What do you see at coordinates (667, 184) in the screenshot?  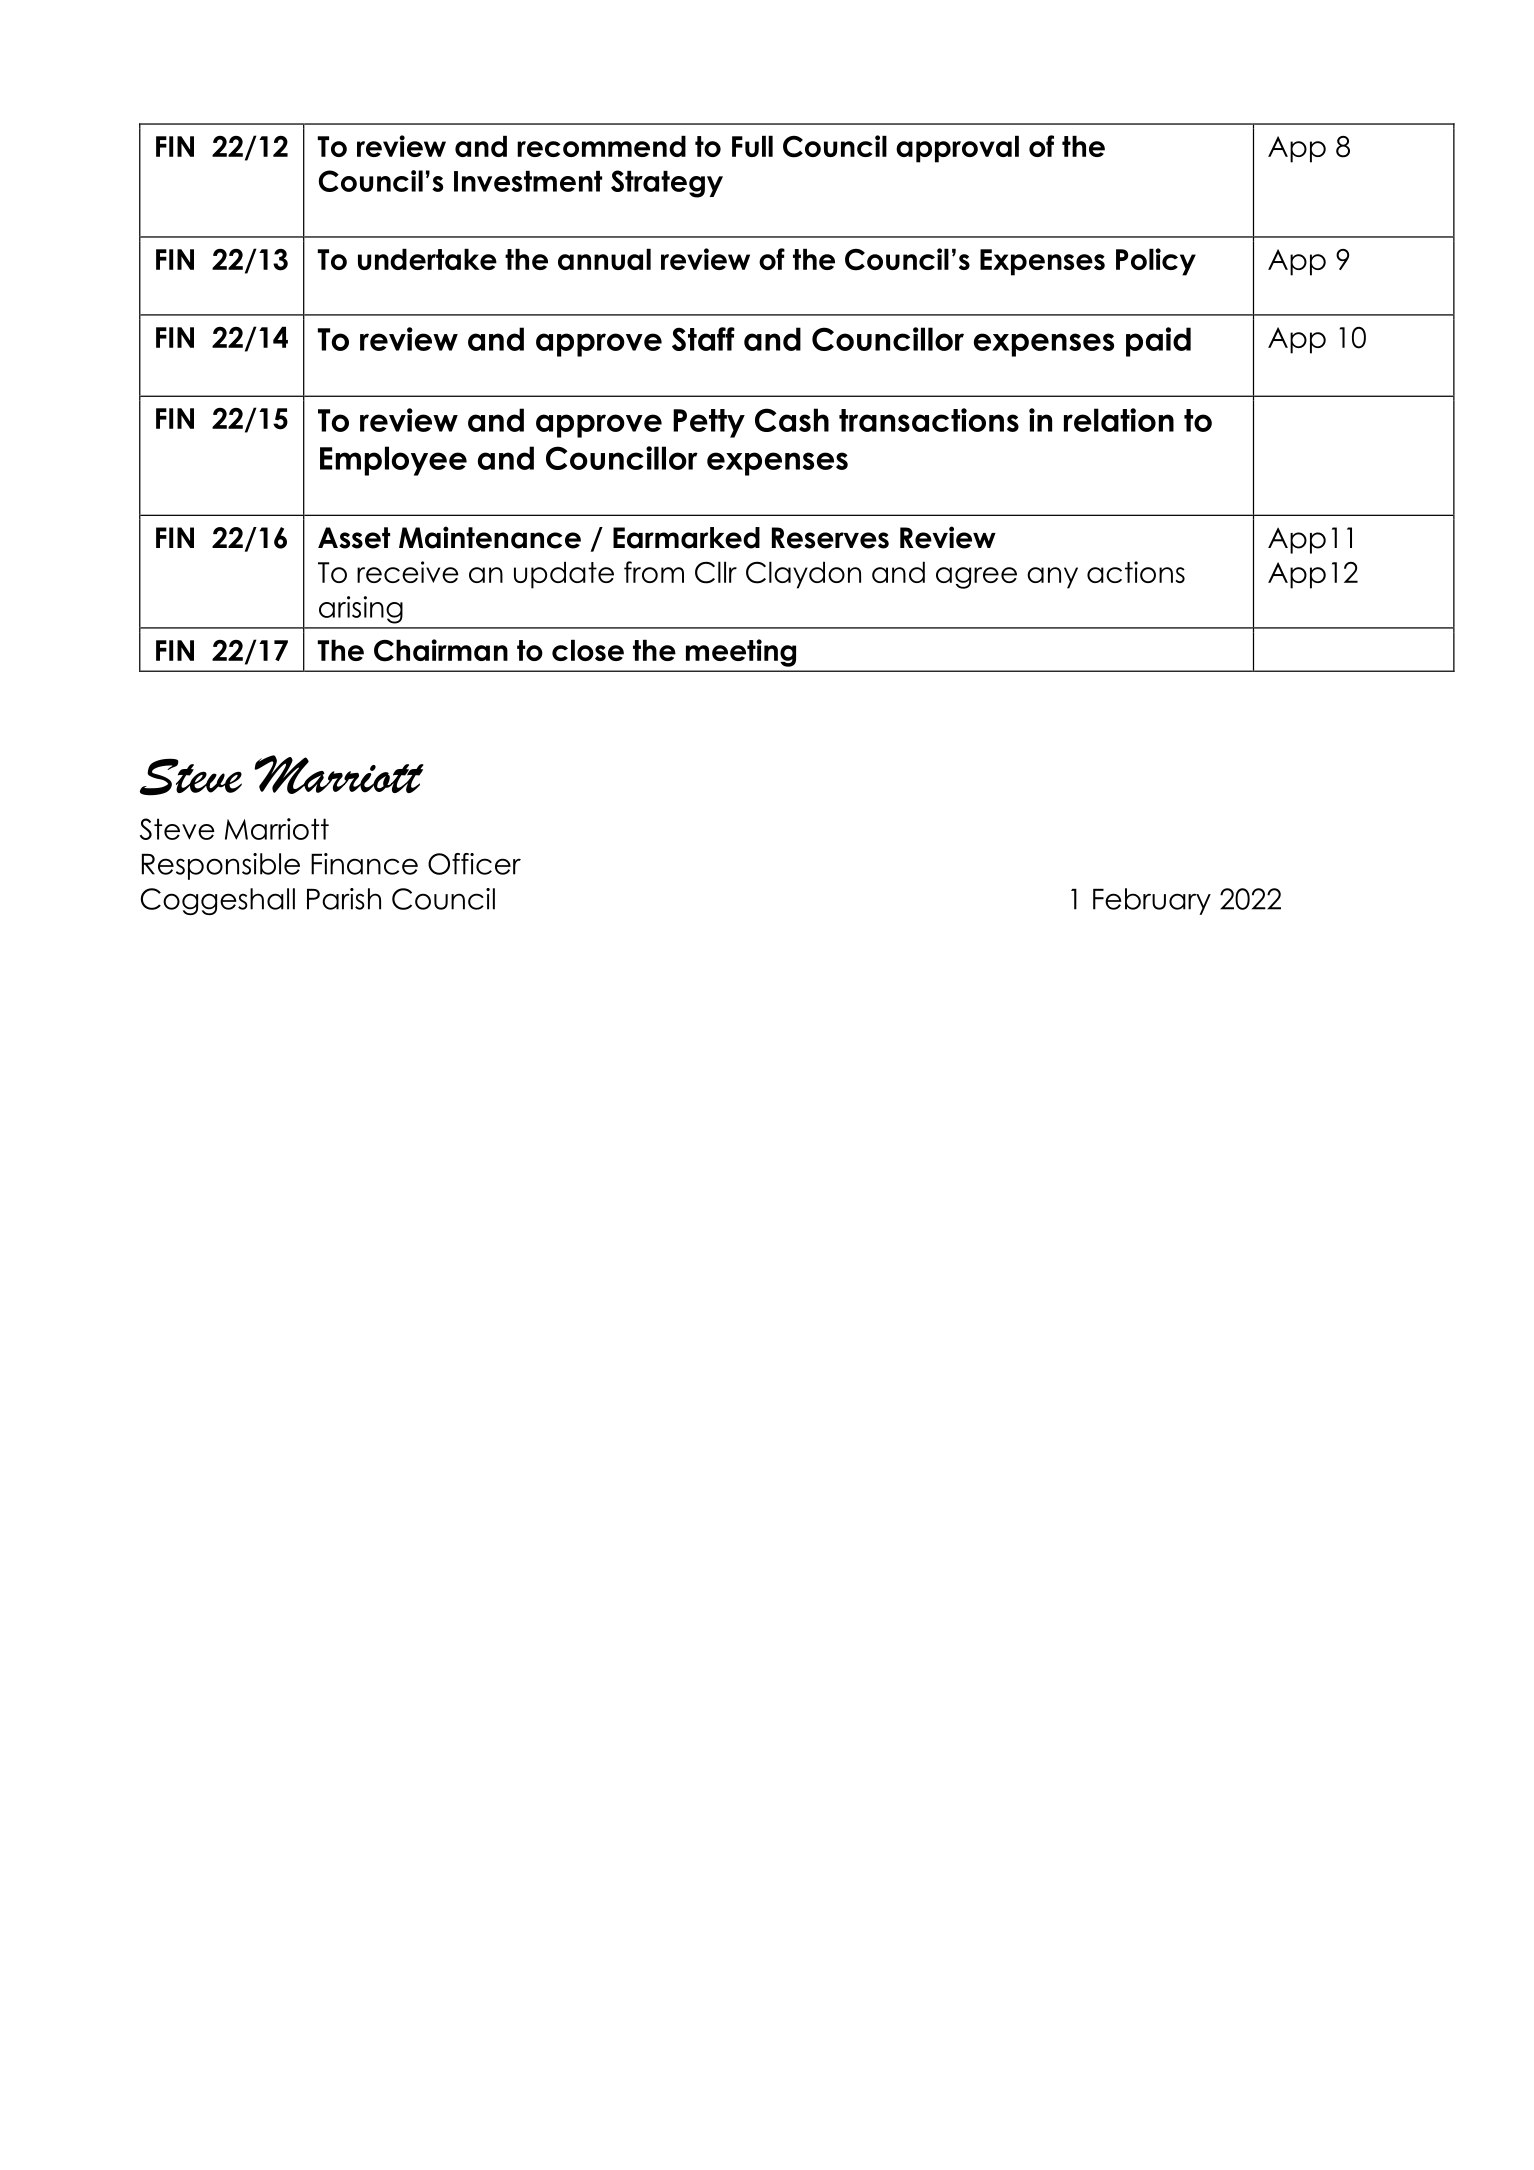 I see `Strategy` at bounding box center [667, 184].
